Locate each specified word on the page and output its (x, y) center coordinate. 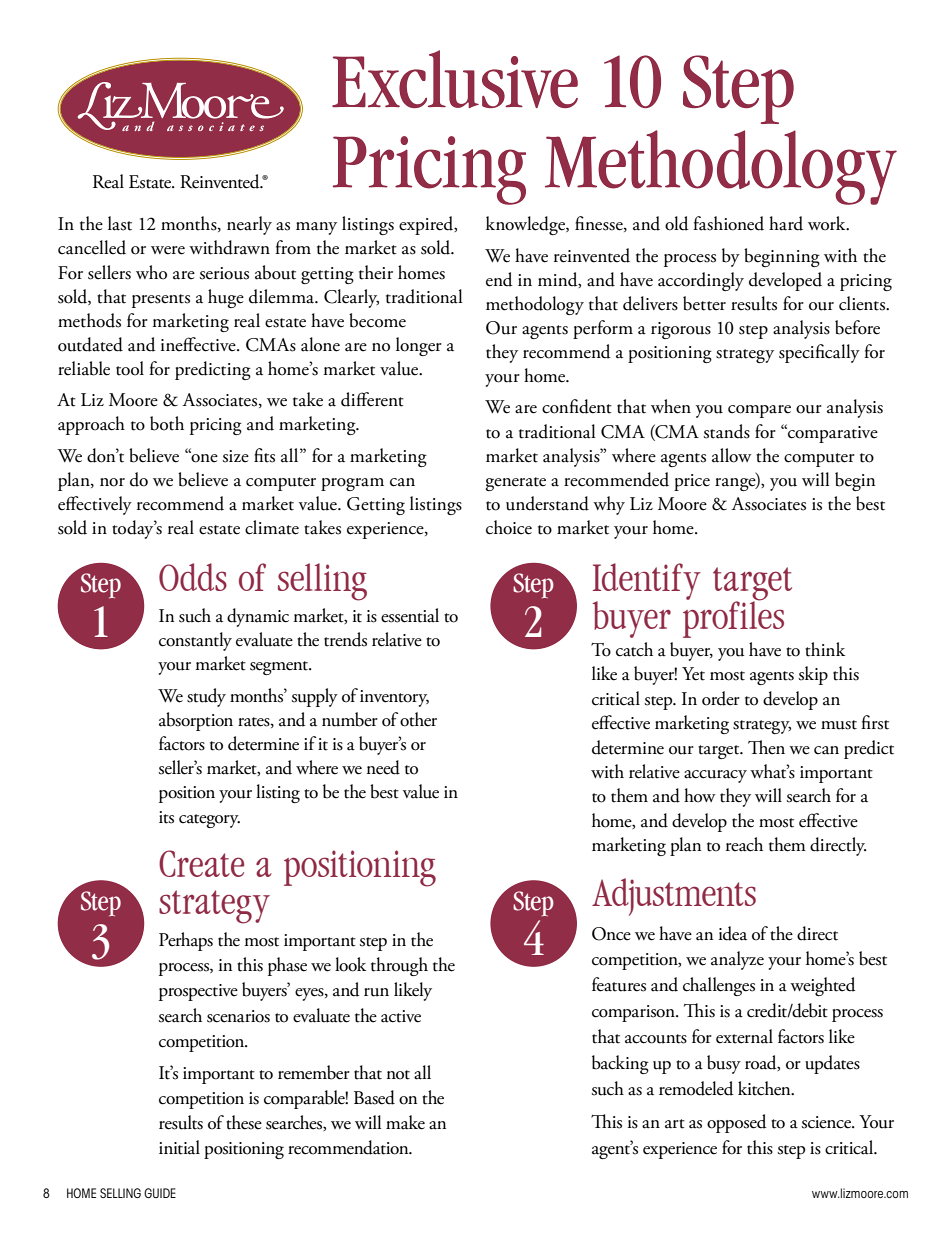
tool (130, 368)
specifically (819, 353)
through (399, 966)
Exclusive (455, 79)
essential (410, 615)
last (120, 223)
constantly (195, 641)
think (825, 649)
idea (733, 933)
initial (179, 1147)
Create (201, 863)
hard (786, 223)
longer (419, 346)
